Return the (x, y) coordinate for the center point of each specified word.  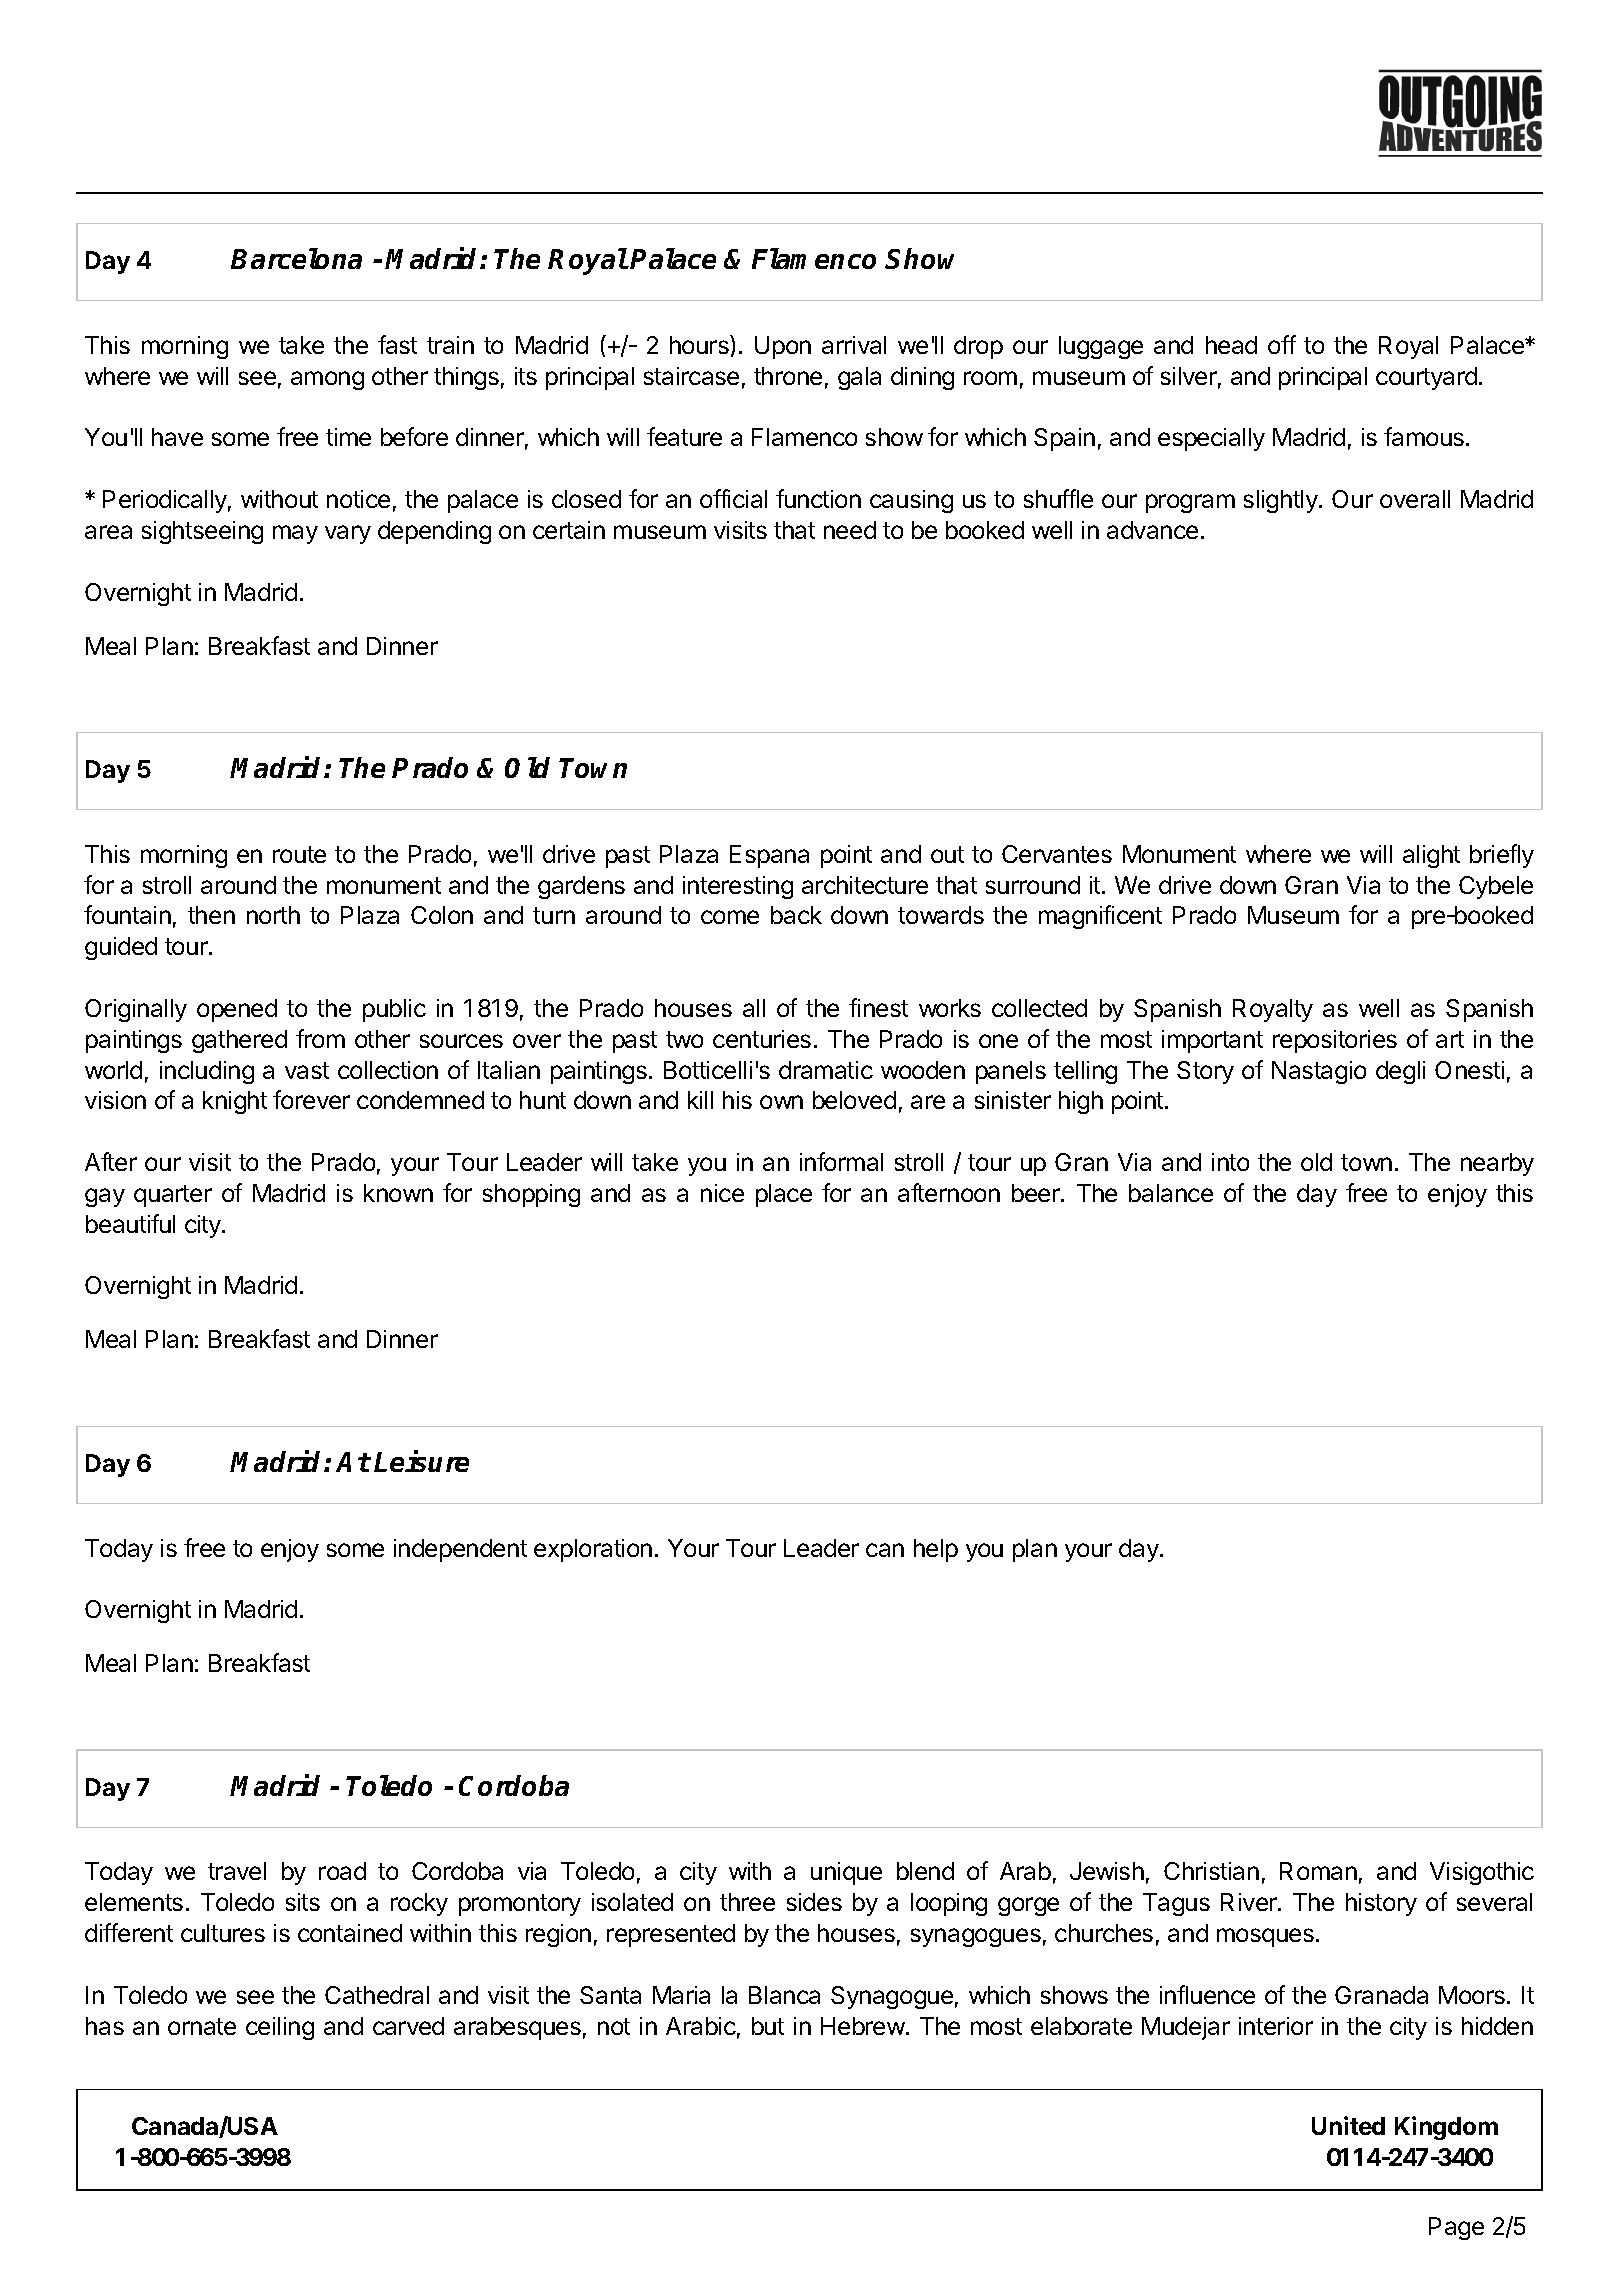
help (936, 1550)
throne (788, 376)
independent (460, 1550)
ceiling (280, 2028)
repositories (1335, 1041)
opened (237, 1010)
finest (878, 1007)
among (327, 380)
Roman (1318, 1871)
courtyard (1426, 378)
